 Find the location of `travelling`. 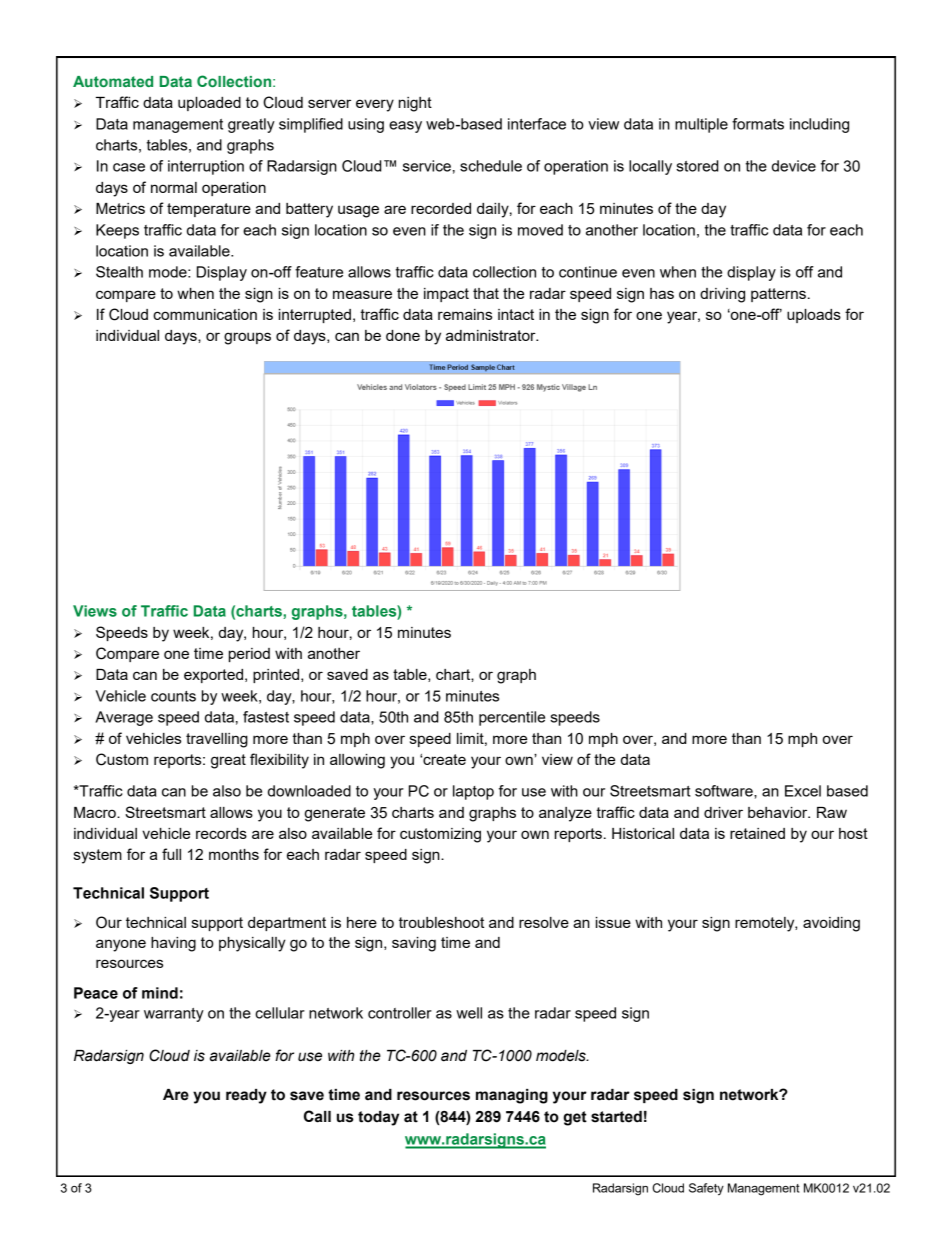

travelling is located at coordinates (217, 740).
